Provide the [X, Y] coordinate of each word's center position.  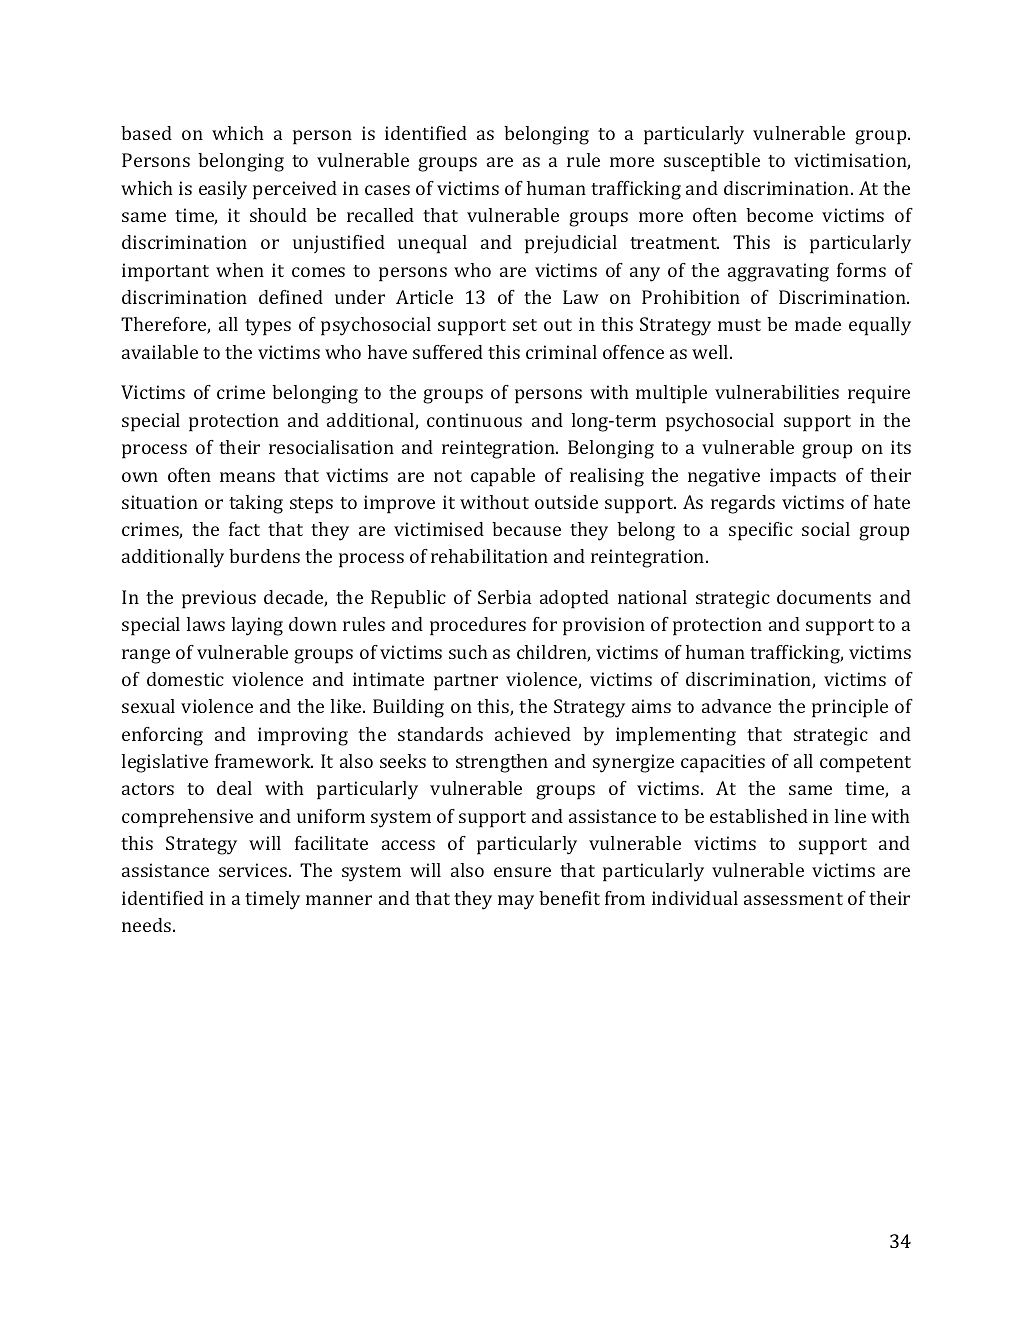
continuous [474, 420]
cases [387, 190]
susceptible [712, 162]
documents [824, 597]
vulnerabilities [777, 392]
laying [257, 626]
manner [339, 900]
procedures [478, 626]
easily [223, 190]
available [160, 352]
